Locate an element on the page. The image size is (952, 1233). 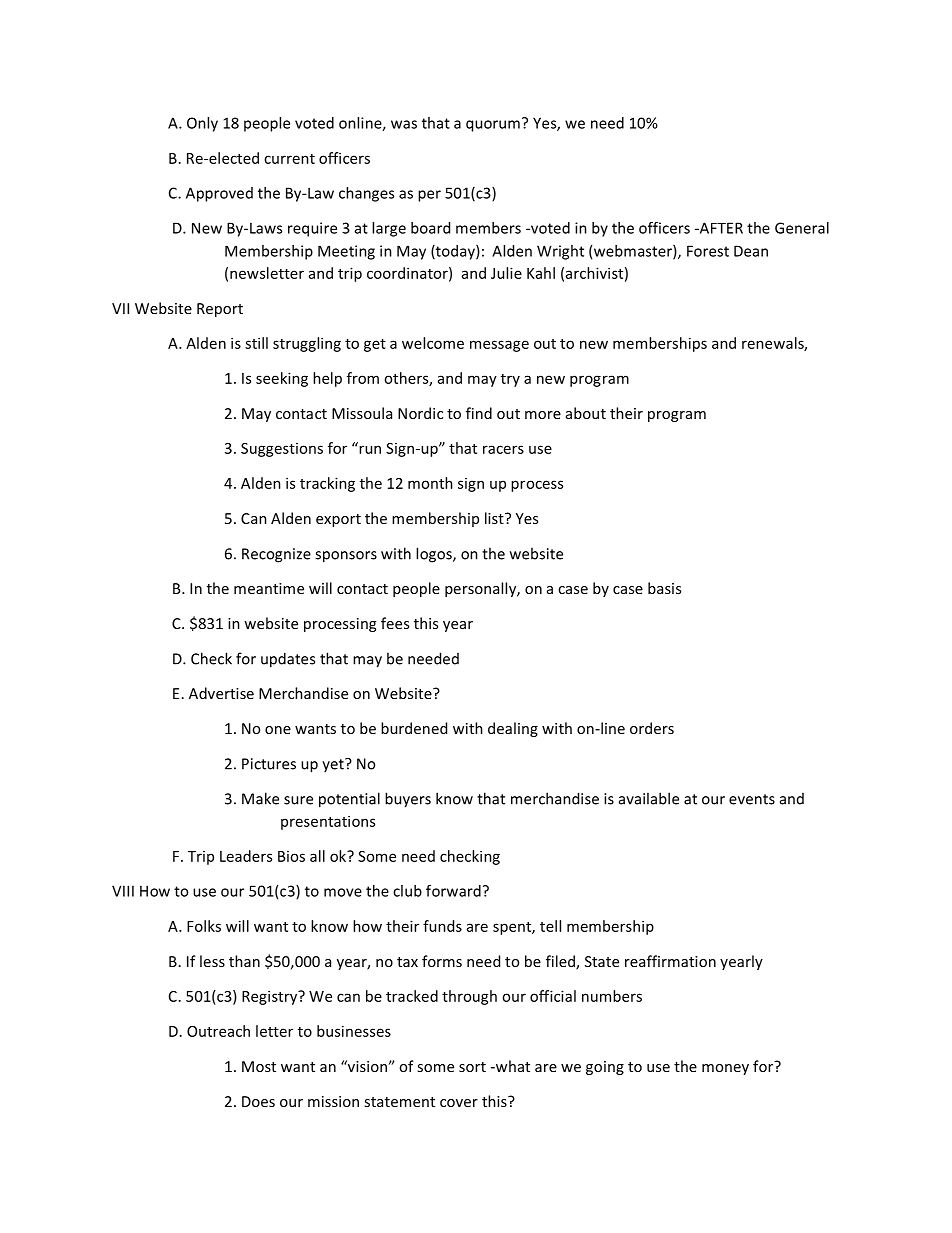
forward is located at coordinates (453, 891).
